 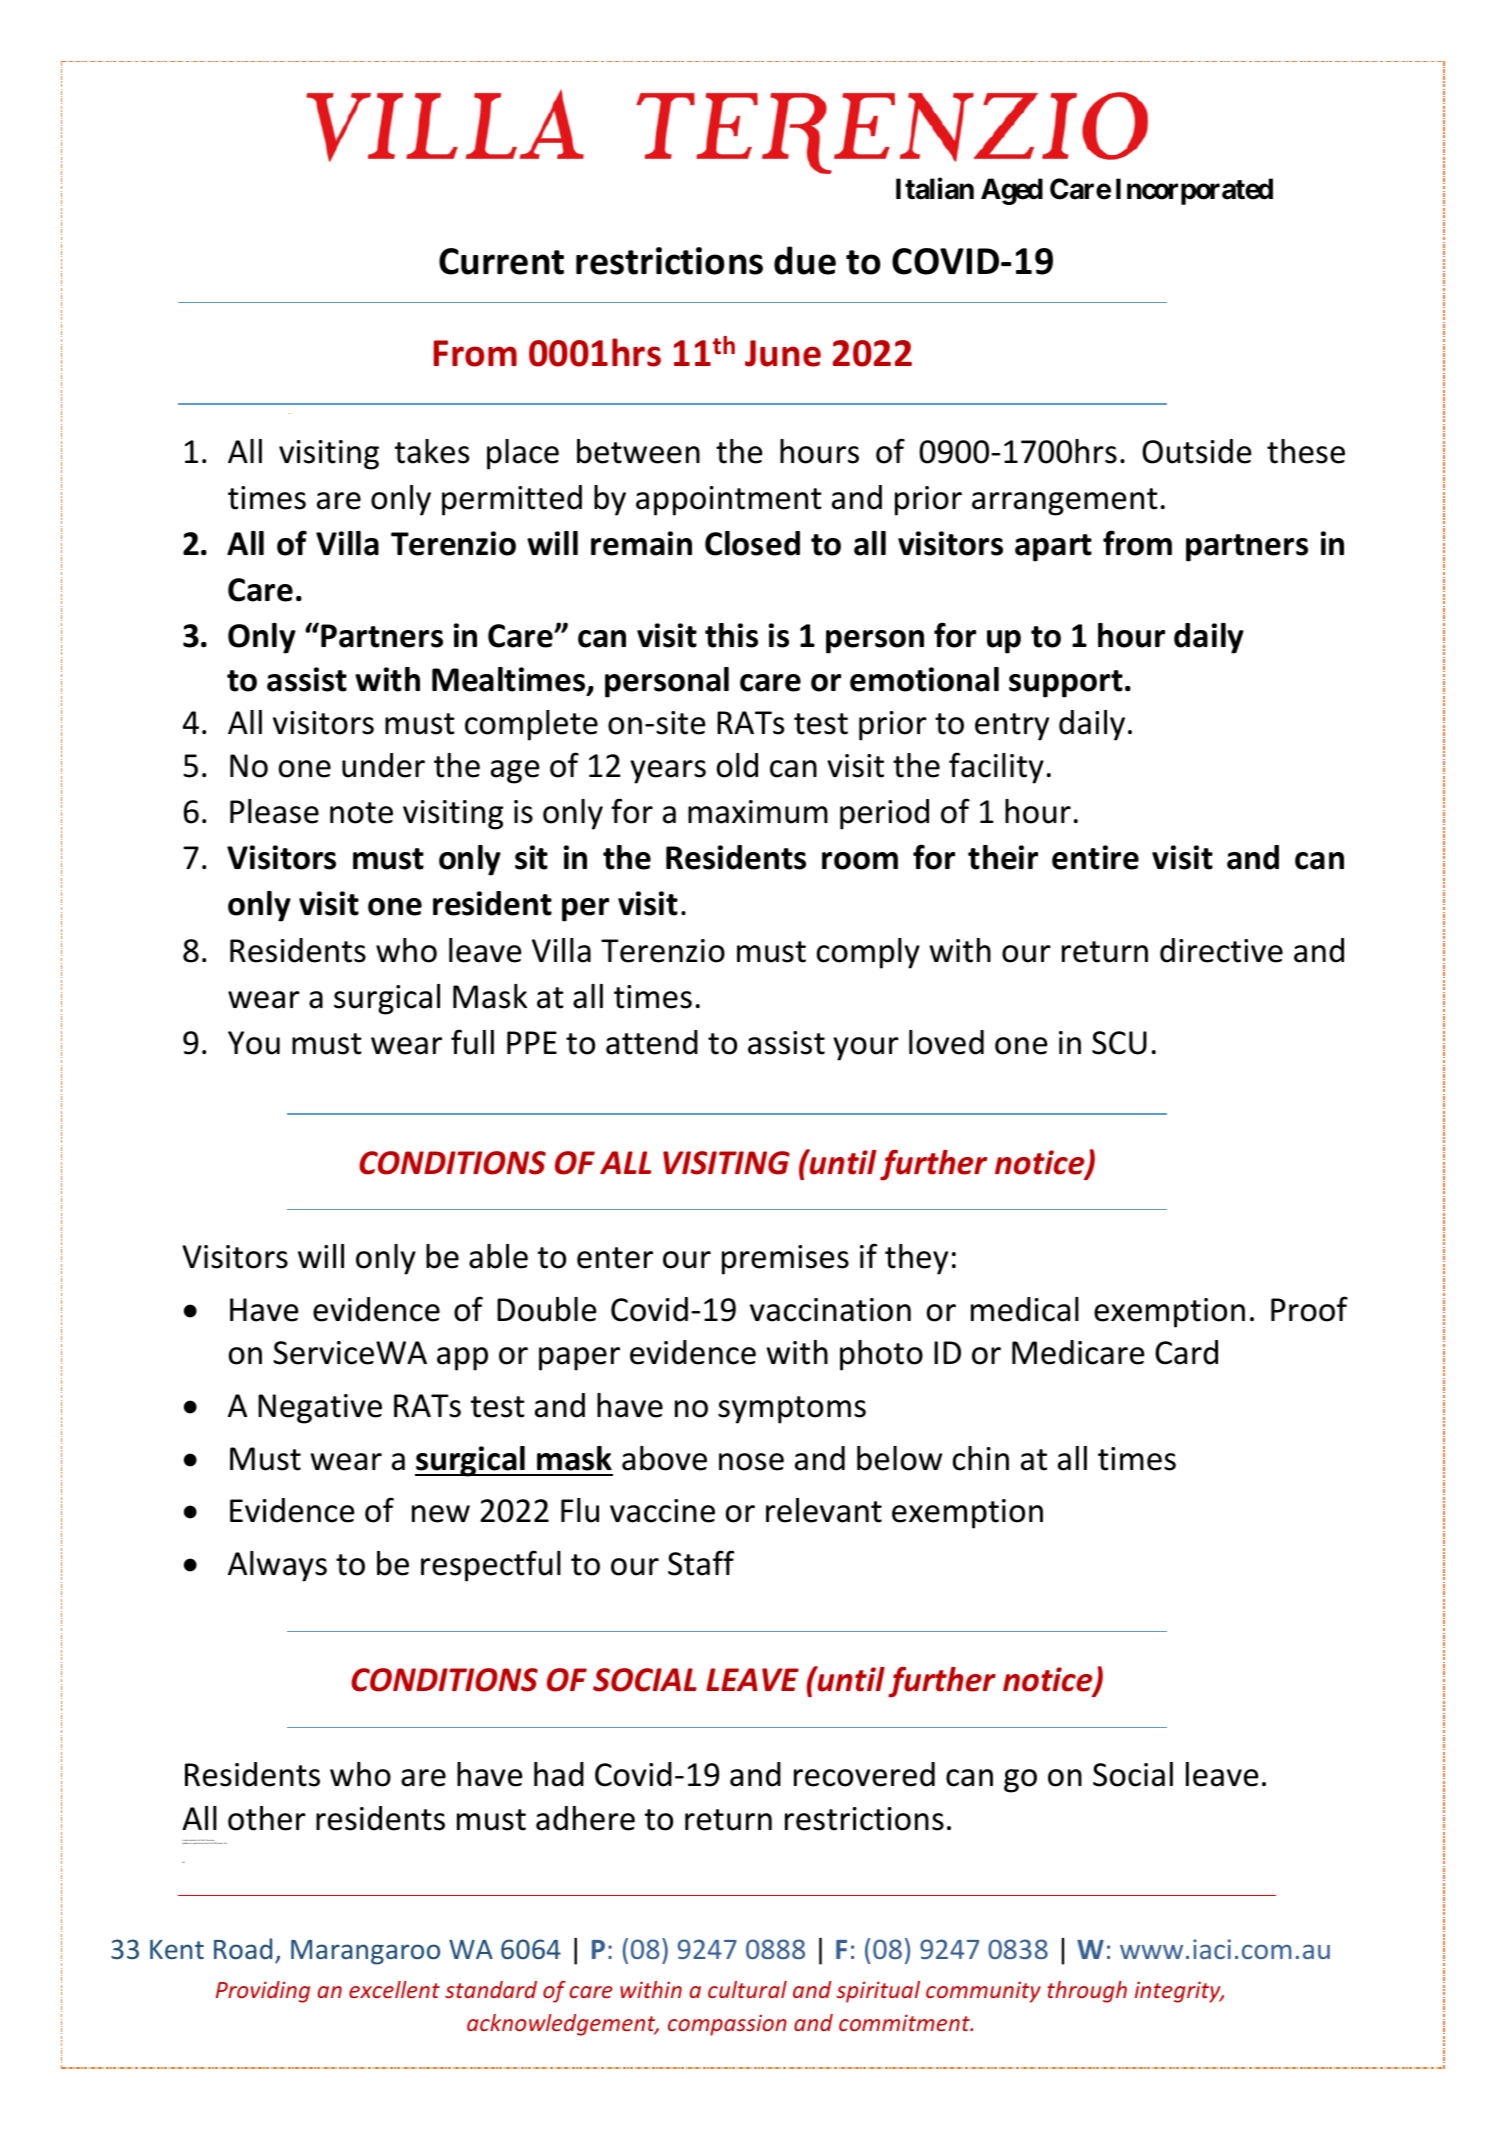 I want to click on Incorporated, so click(x=1194, y=191).
